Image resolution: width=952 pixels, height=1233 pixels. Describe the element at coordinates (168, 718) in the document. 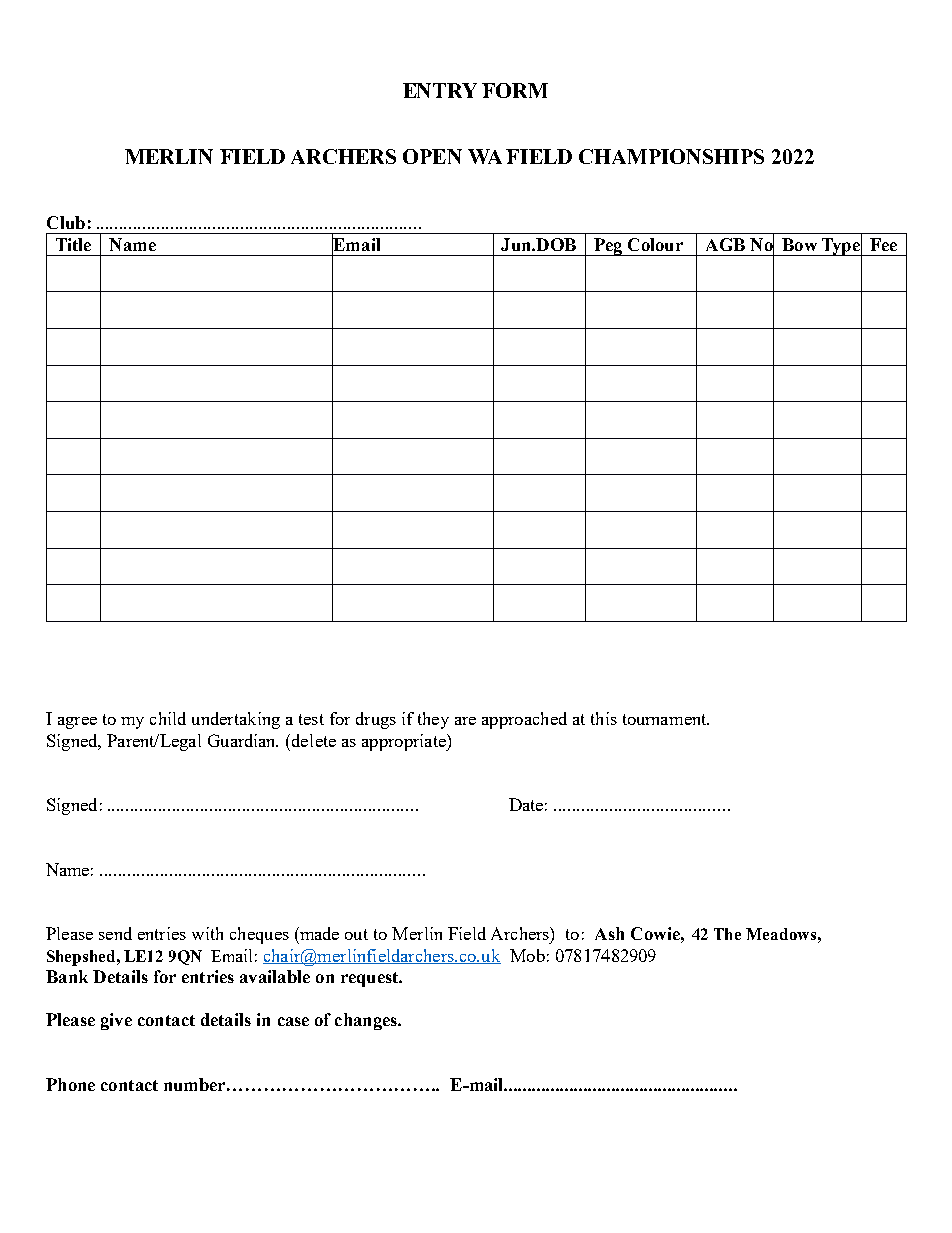

I see `child` at that location.
